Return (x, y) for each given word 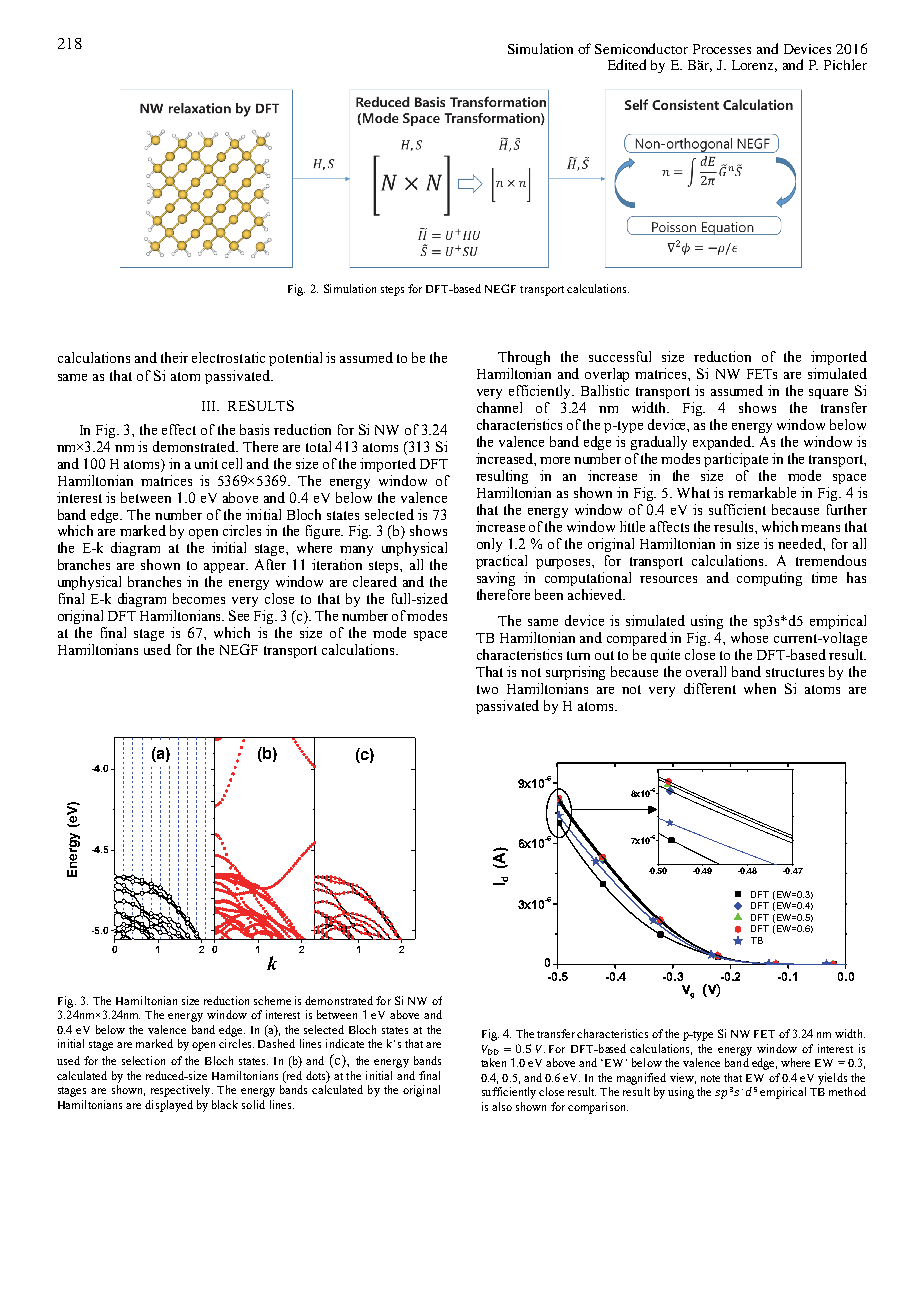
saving (496, 579)
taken (493, 1062)
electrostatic (228, 357)
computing (769, 579)
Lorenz (754, 66)
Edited (627, 64)
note (710, 1078)
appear (225, 568)
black (225, 1104)
